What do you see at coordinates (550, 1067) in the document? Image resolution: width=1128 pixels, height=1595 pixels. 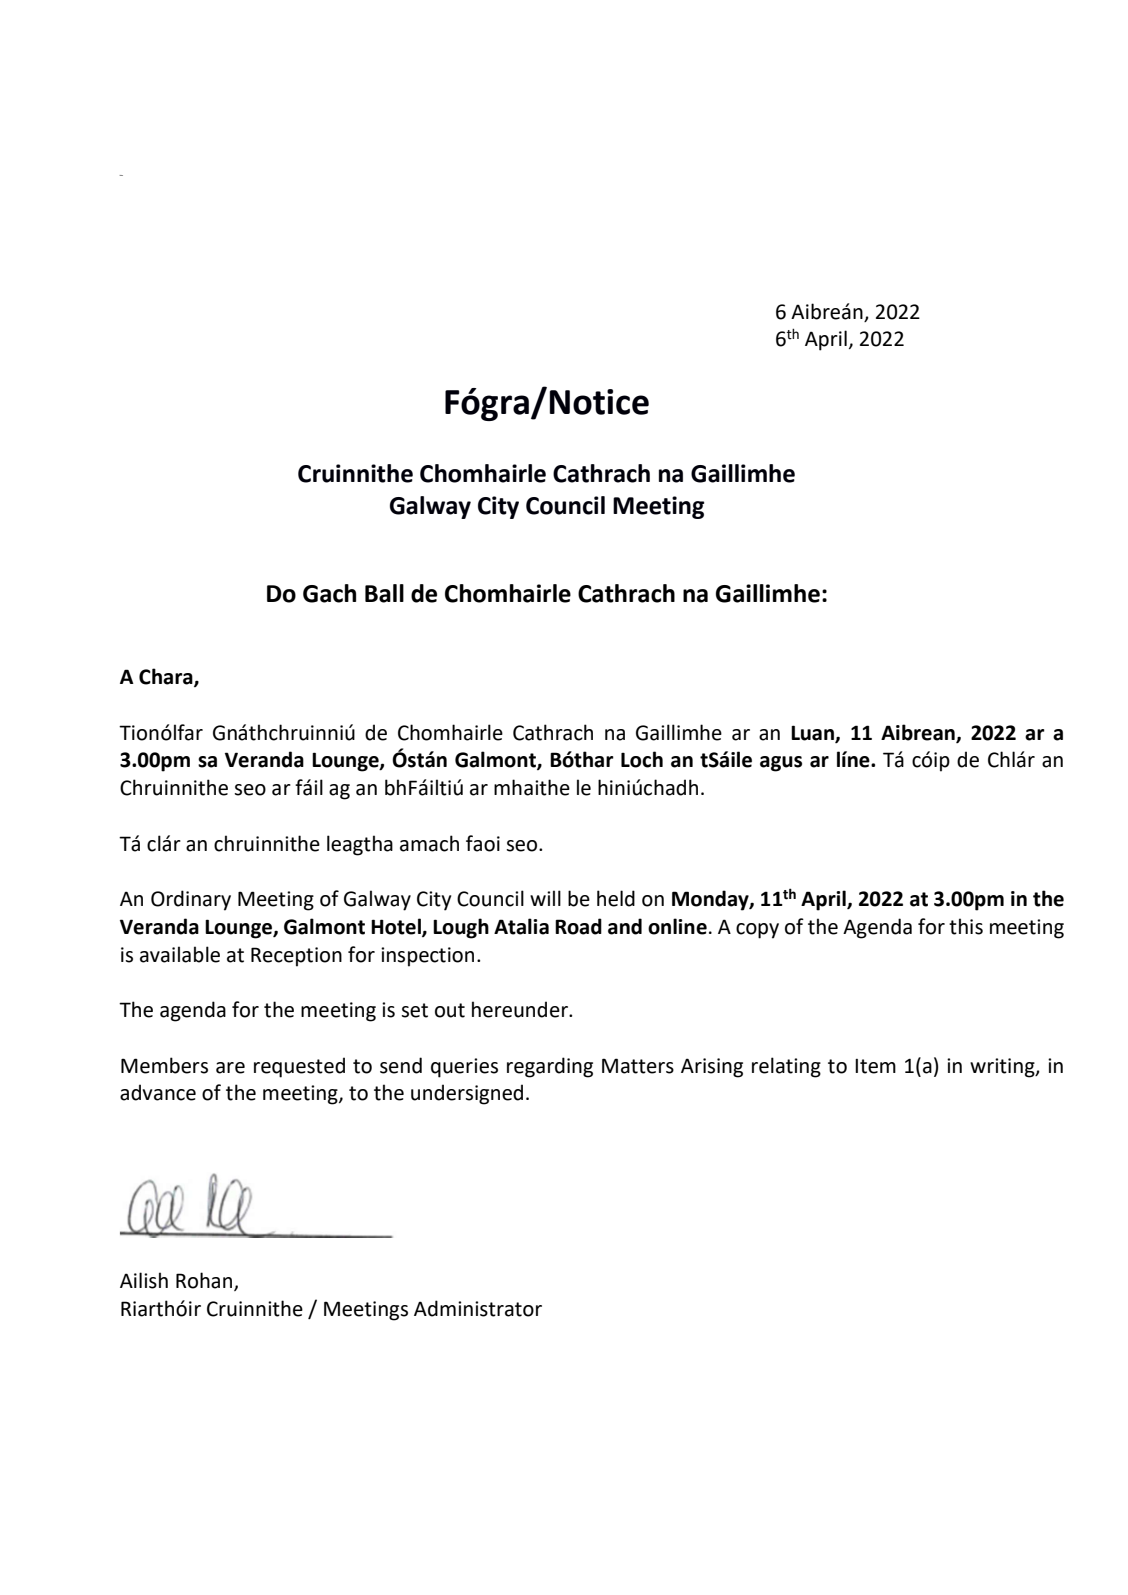 I see `regarding` at bounding box center [550, 1067].
